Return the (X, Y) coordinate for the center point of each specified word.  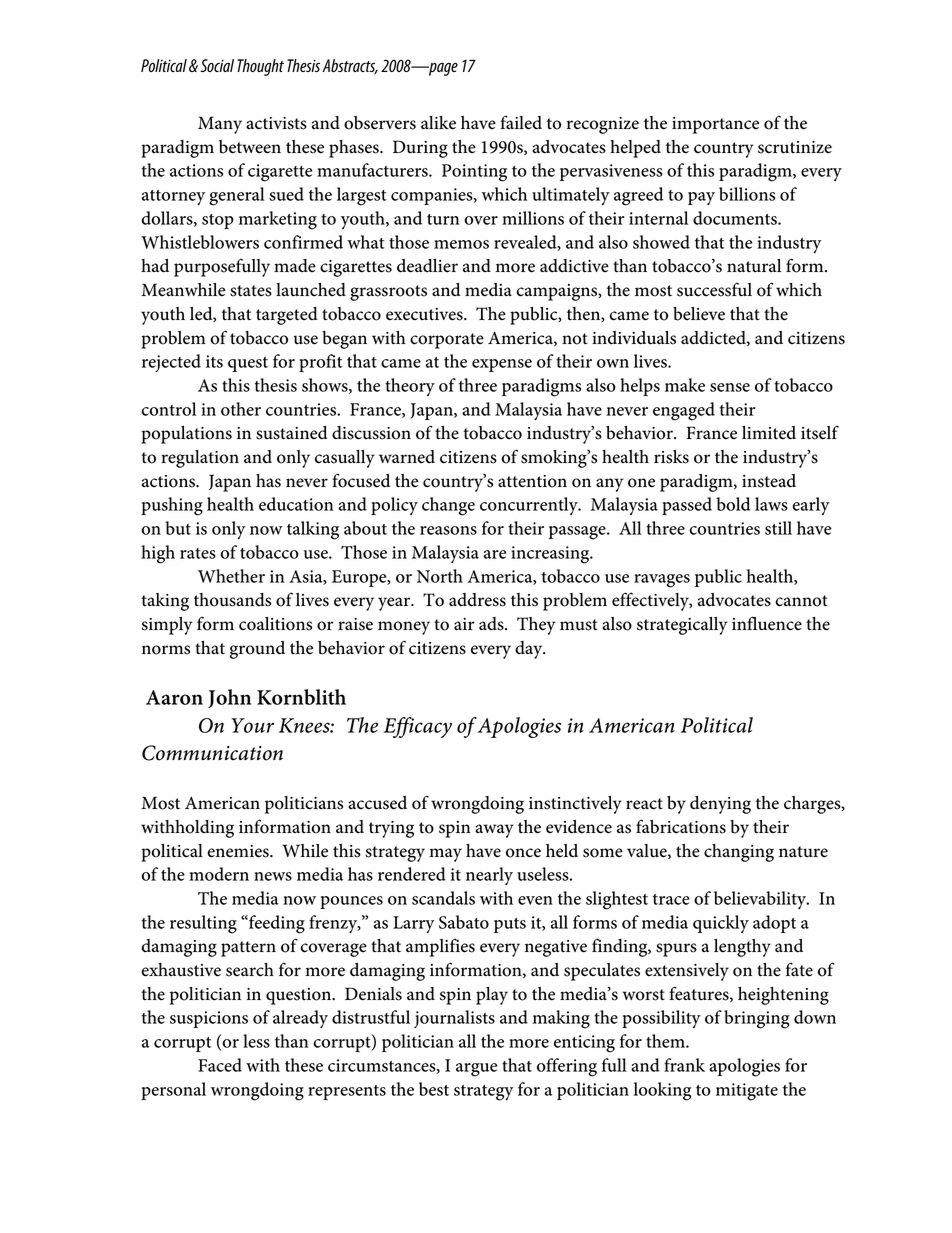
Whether (231, 576)
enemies (239, 851)
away (494, 831)
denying (720, 805)
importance (715, 125)
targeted (287, 316)
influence (767, 623)
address (477, 600)
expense (502, 365)
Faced (220, 1065)
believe (699, 314)
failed (521, 122)
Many (220, 125)
